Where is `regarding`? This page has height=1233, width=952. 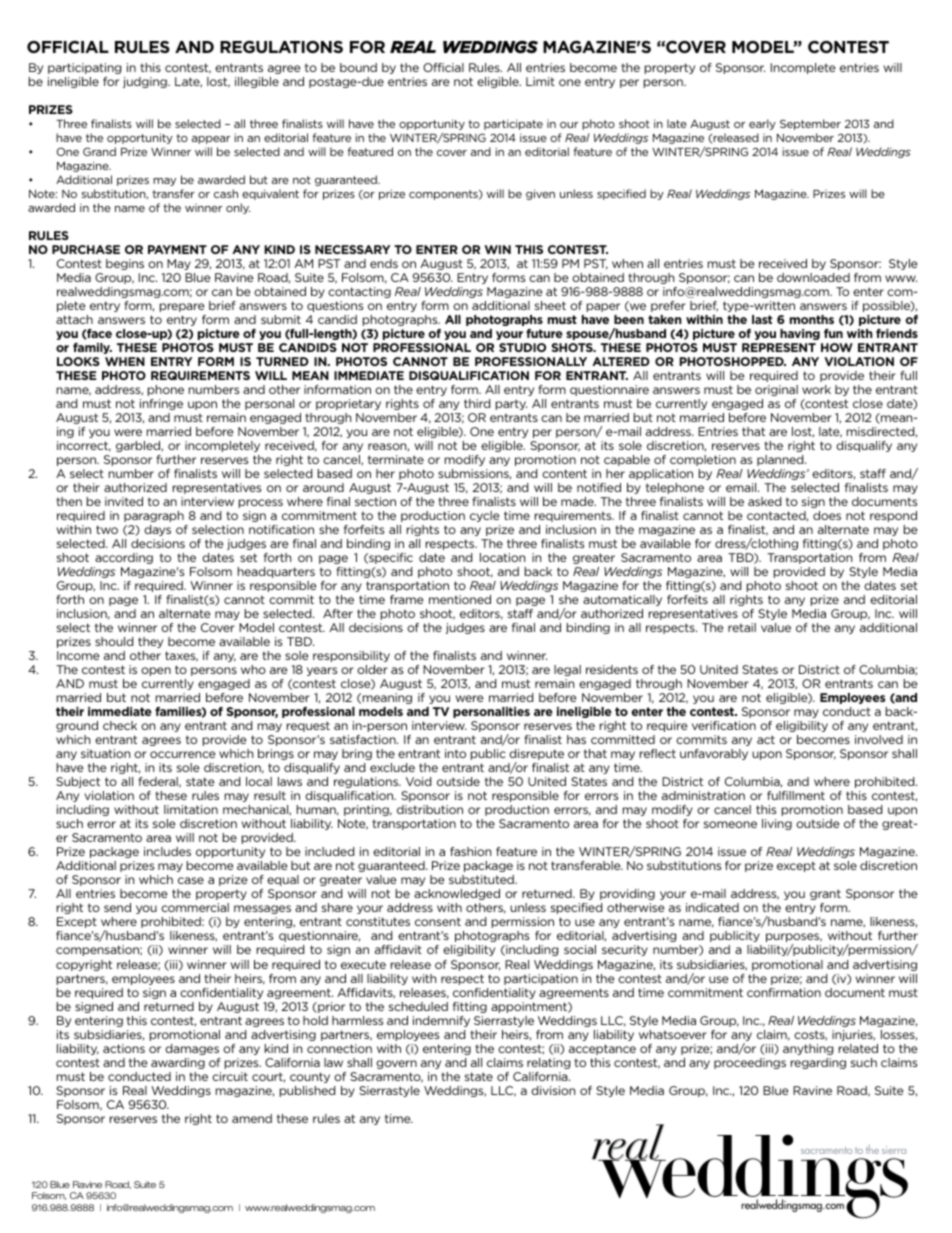 regarding is located at coordinates (818, 1063).
